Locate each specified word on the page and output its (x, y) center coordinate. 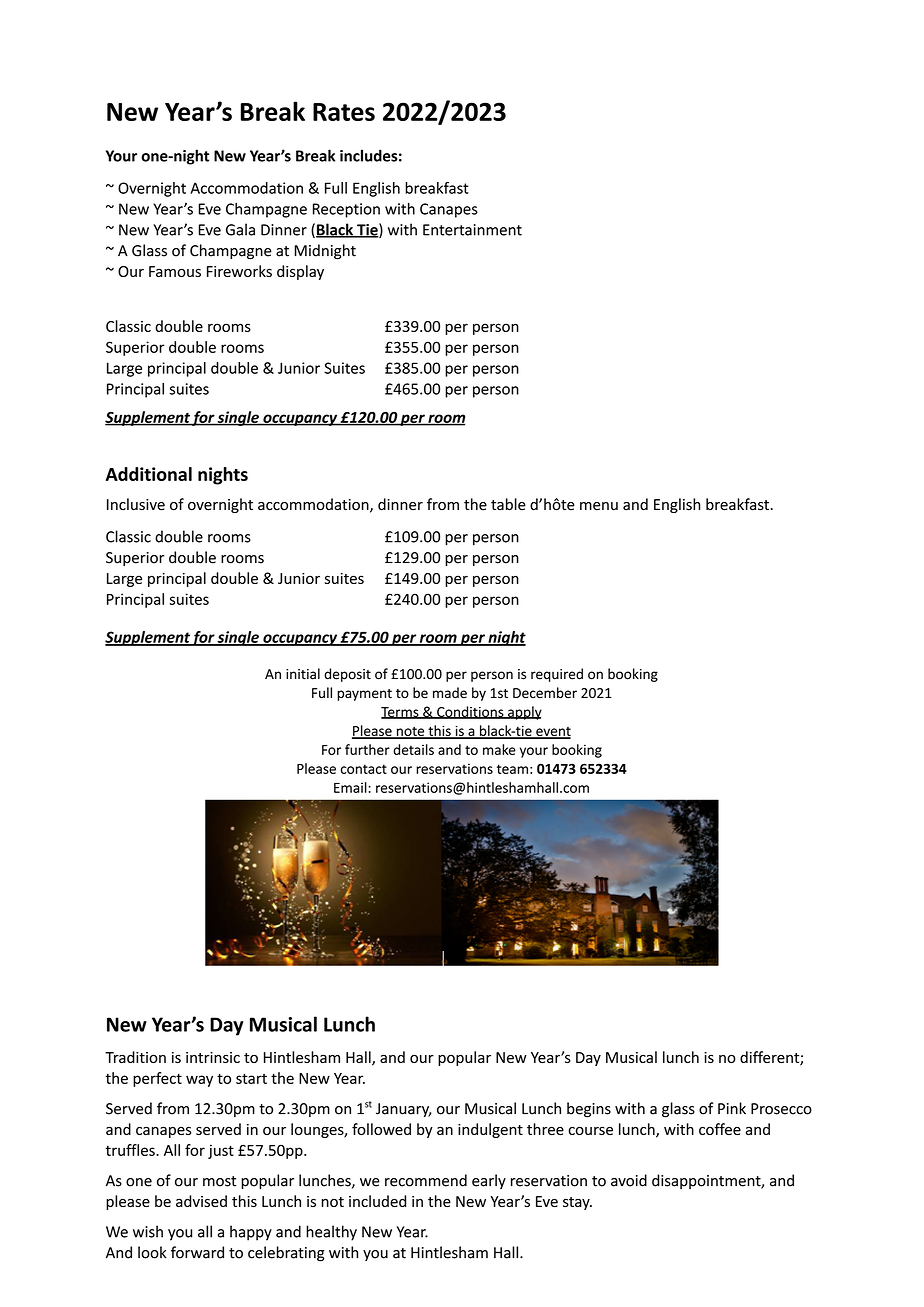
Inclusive (136, 504)
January (403, 1110)
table (508, 504)
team (512, 769)
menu (599, 506)
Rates (344, 112)
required (557, 675)
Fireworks (239, 271)
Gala (240, 229)
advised (201, 1201)
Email (351, 787)
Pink (732, 1108)
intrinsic (213, 1057)
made (450, 692)
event (552, 732)
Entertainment (472, 230)
